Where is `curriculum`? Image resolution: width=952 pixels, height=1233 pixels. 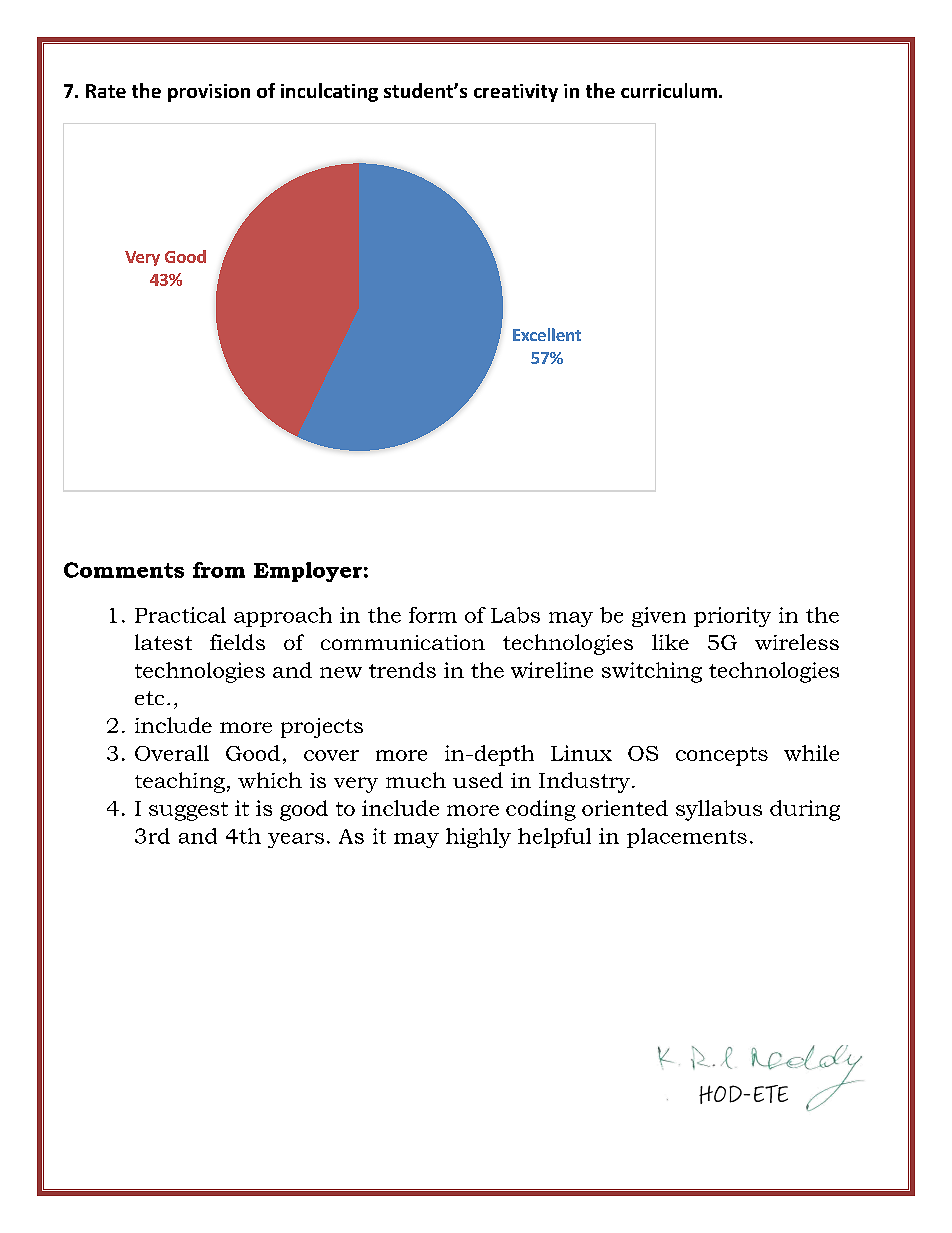 curriculum is located at coordinates (669, 90).
